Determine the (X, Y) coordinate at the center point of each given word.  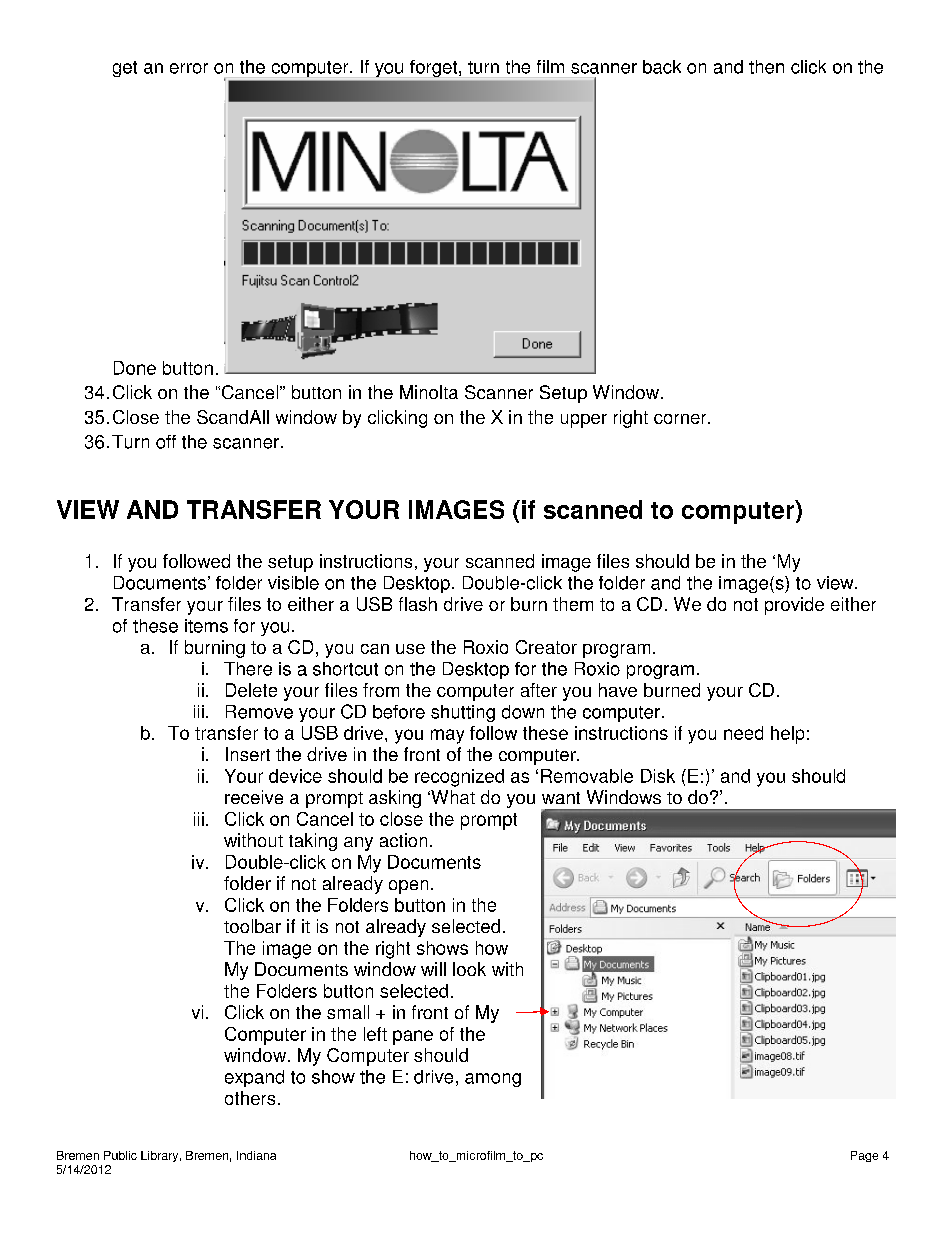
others (250, 1098)
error (189, 68)
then (766, 67)
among (493, 1080)
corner (681, 419)
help (787, 735)
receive (254, 797)
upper (584, 421)
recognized (459, 778)
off (166, 442)
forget (435, 68)
